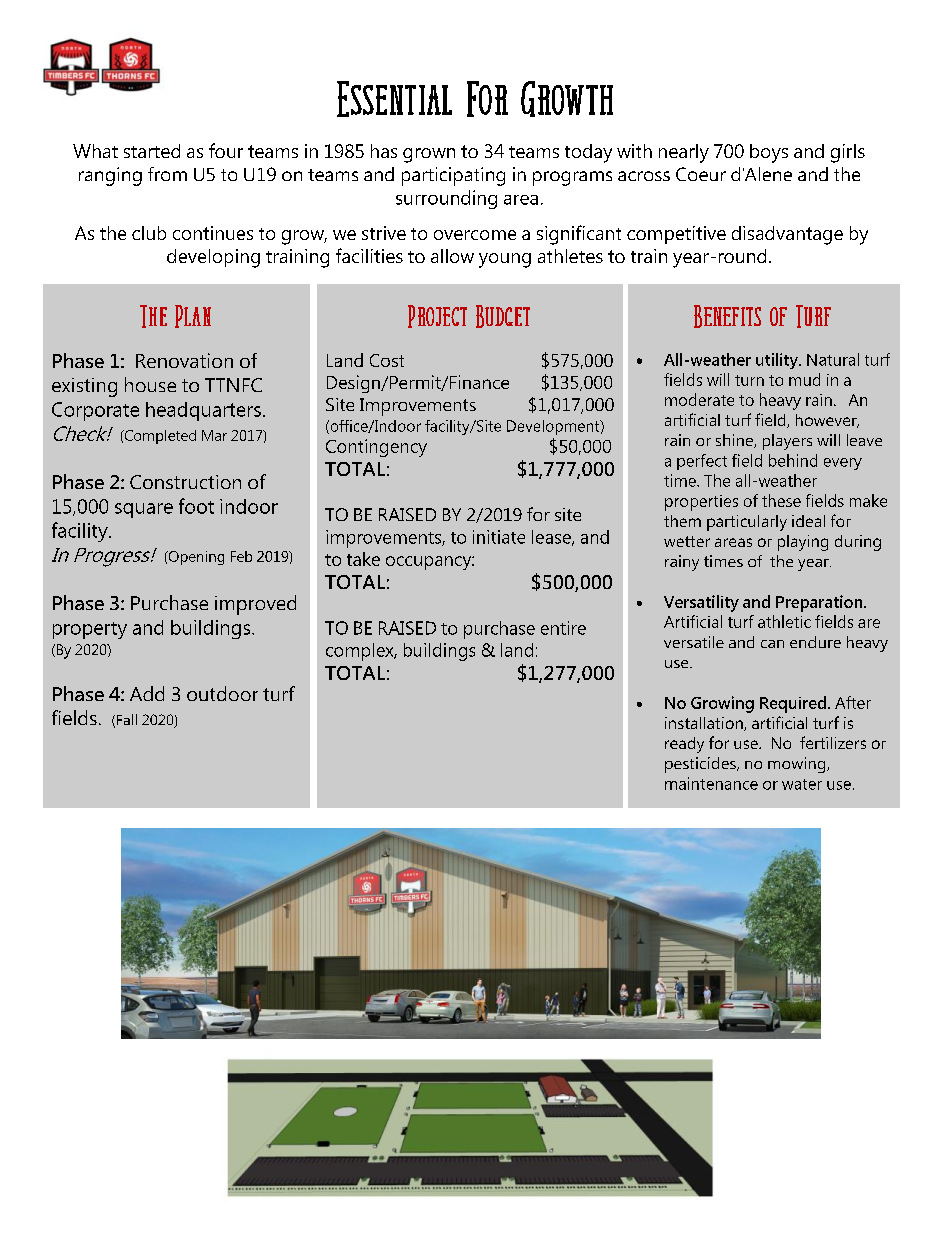 The image size is (952, 1233). Describe the element at coordinates (394, 99) in the screenshot. I see `Essential` at that location.
